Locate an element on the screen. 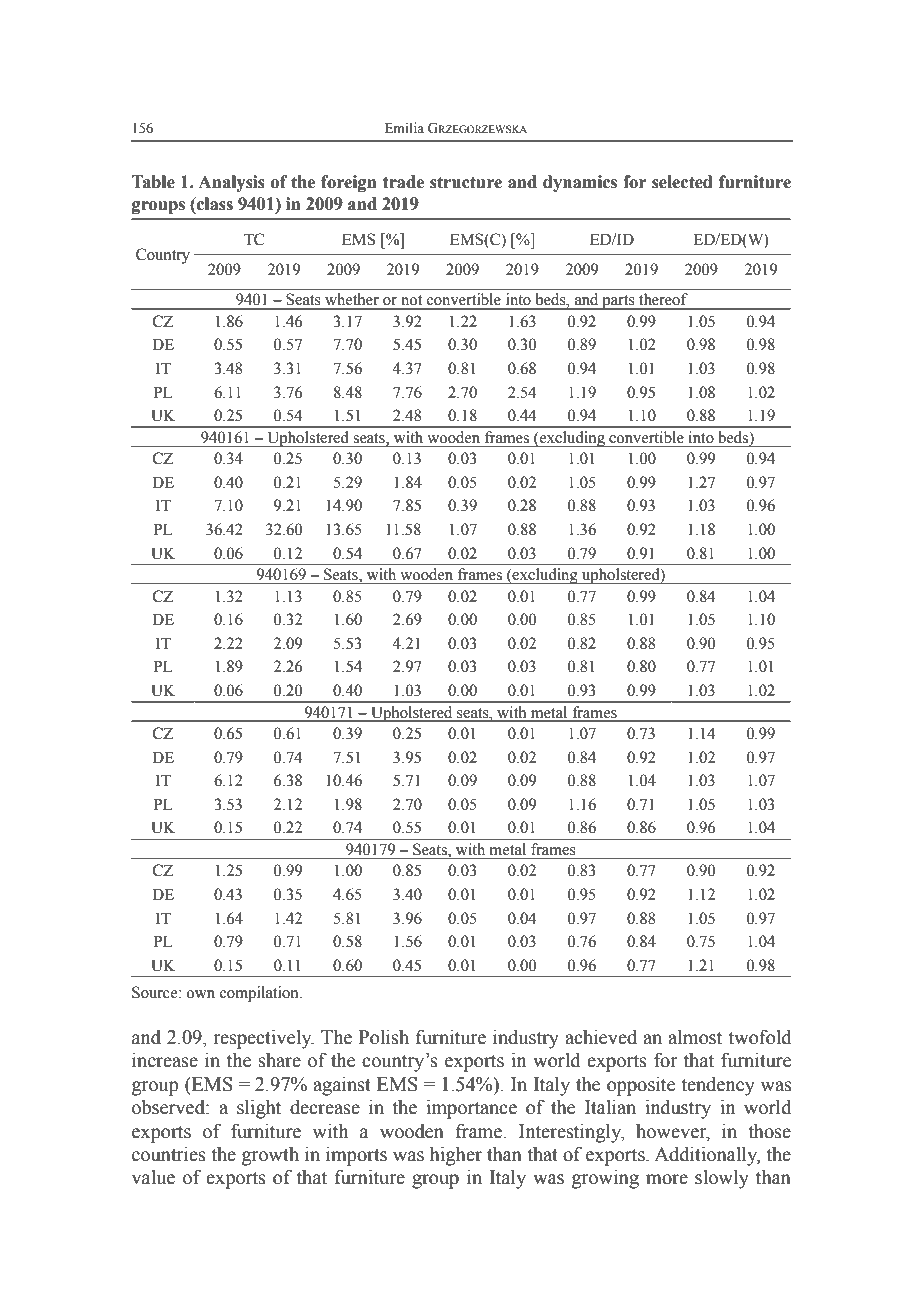 The image size is (924, 1314). selected is located at coordinates (682, 182).
